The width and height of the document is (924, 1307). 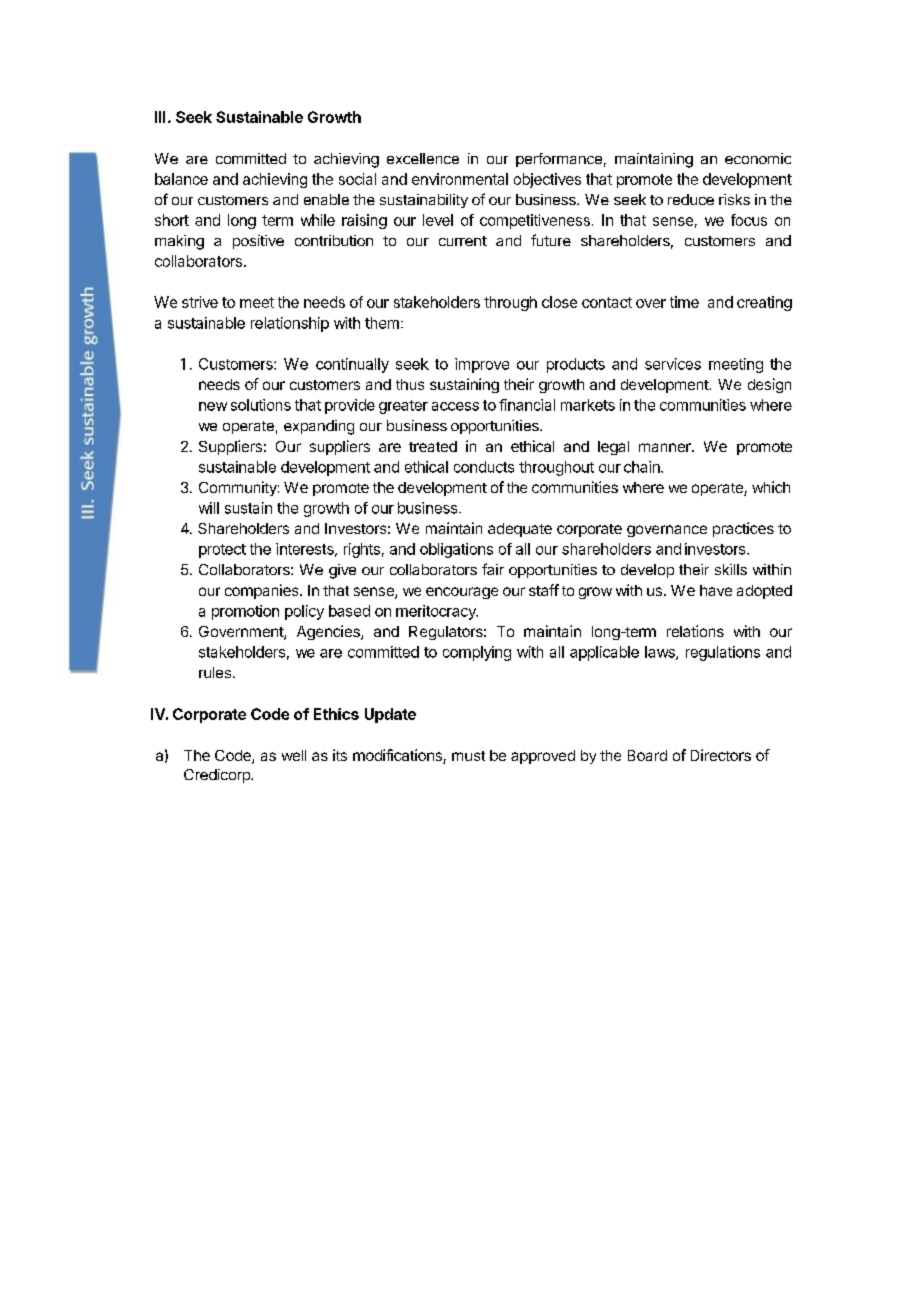 I want to click on III, so click(x=160, y=117).
